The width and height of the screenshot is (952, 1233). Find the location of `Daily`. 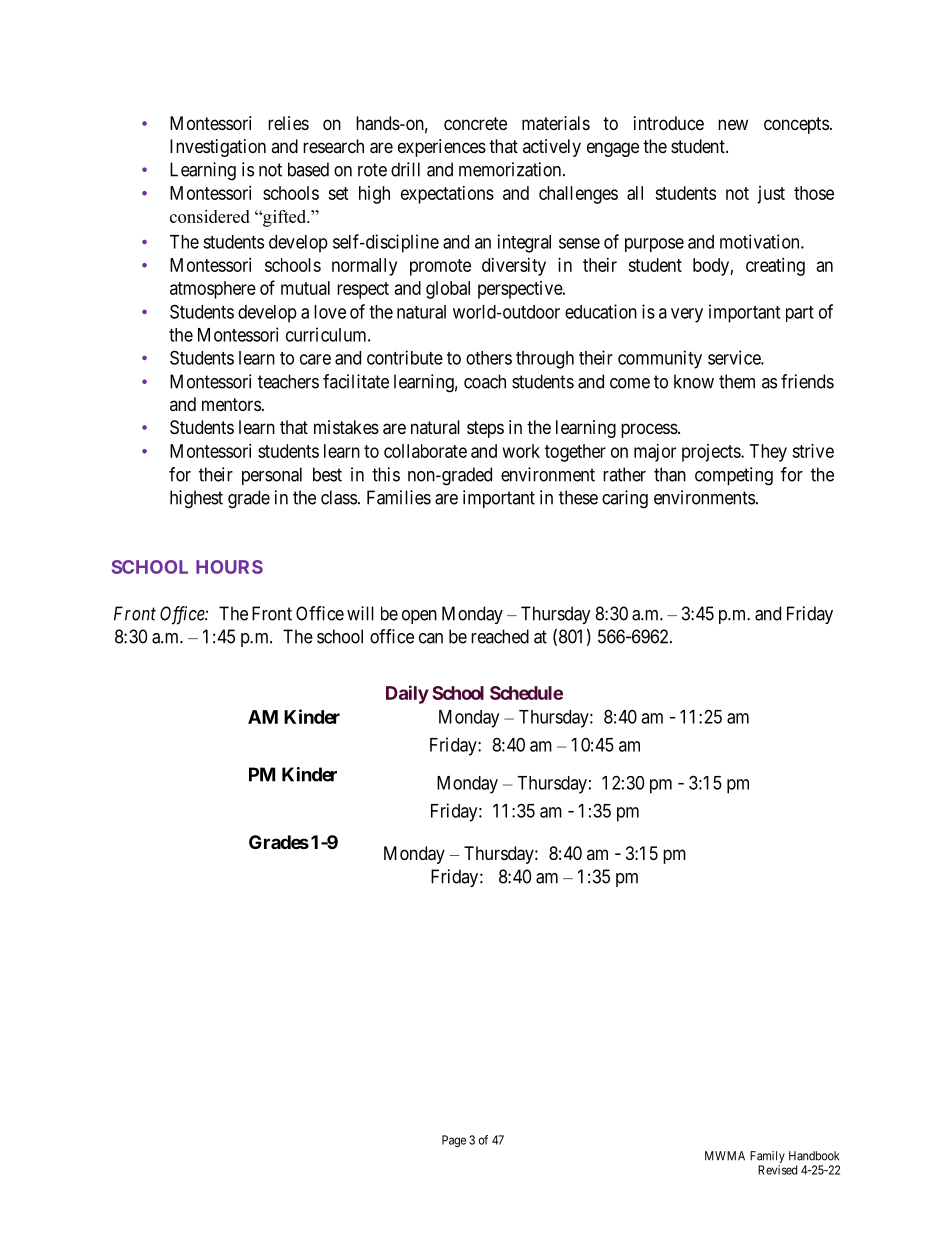

Daily is located at coordinates (407, 694).
